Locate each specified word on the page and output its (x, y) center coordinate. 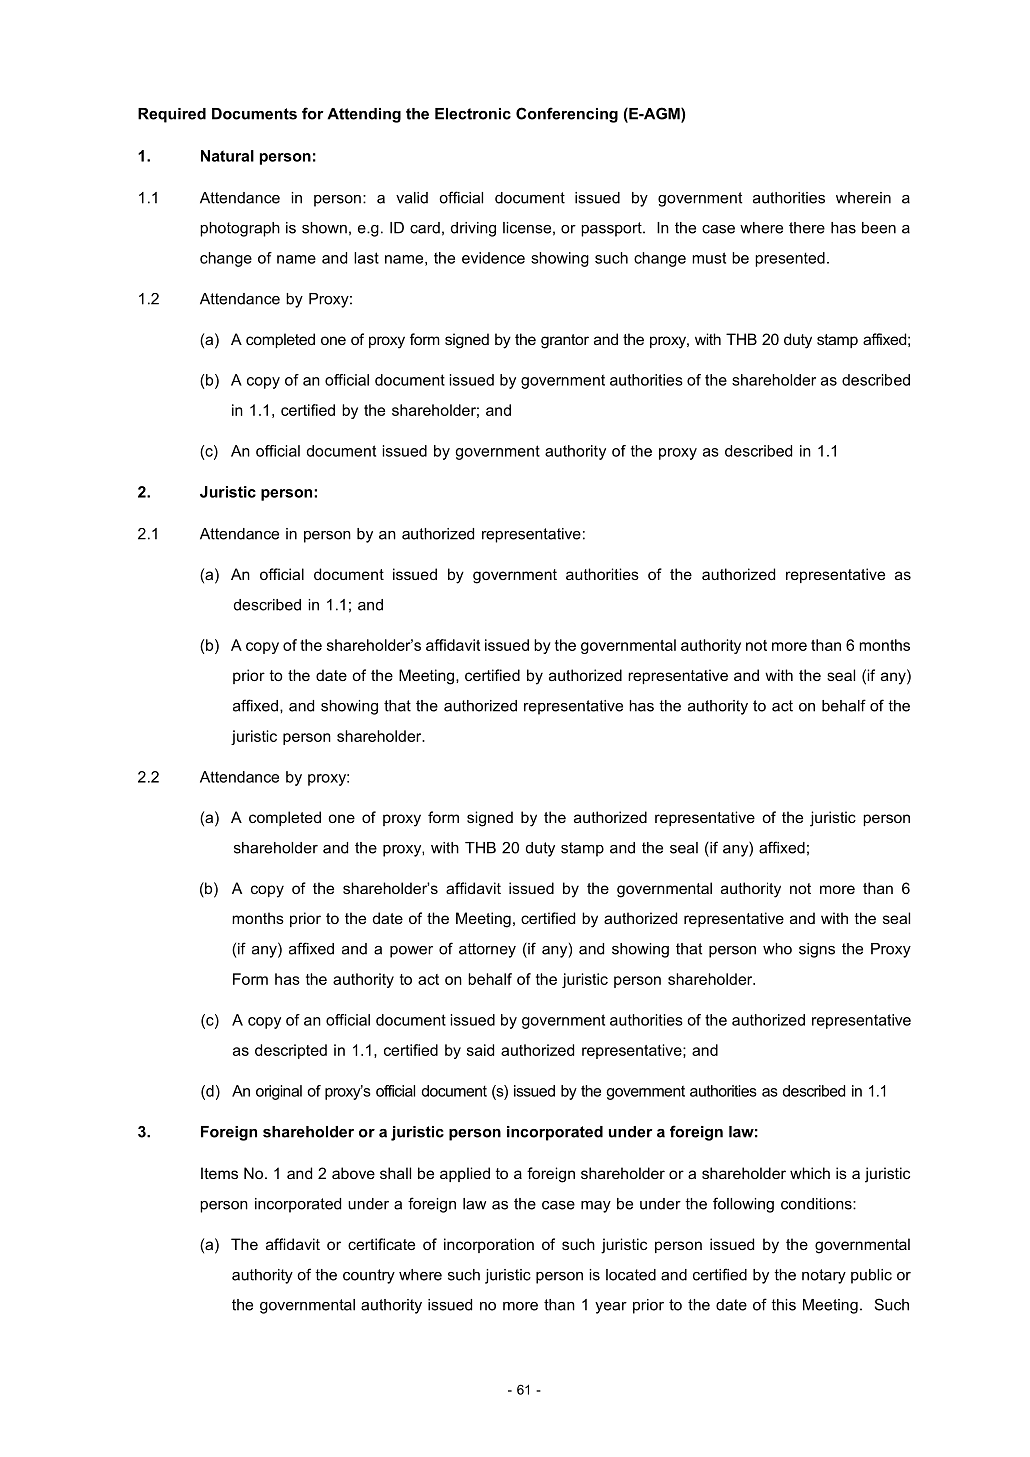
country (369, 1276)
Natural (227, 156)
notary (824, 1276)
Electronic (473, 114)
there (807, 228)
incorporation (489, 1245)
